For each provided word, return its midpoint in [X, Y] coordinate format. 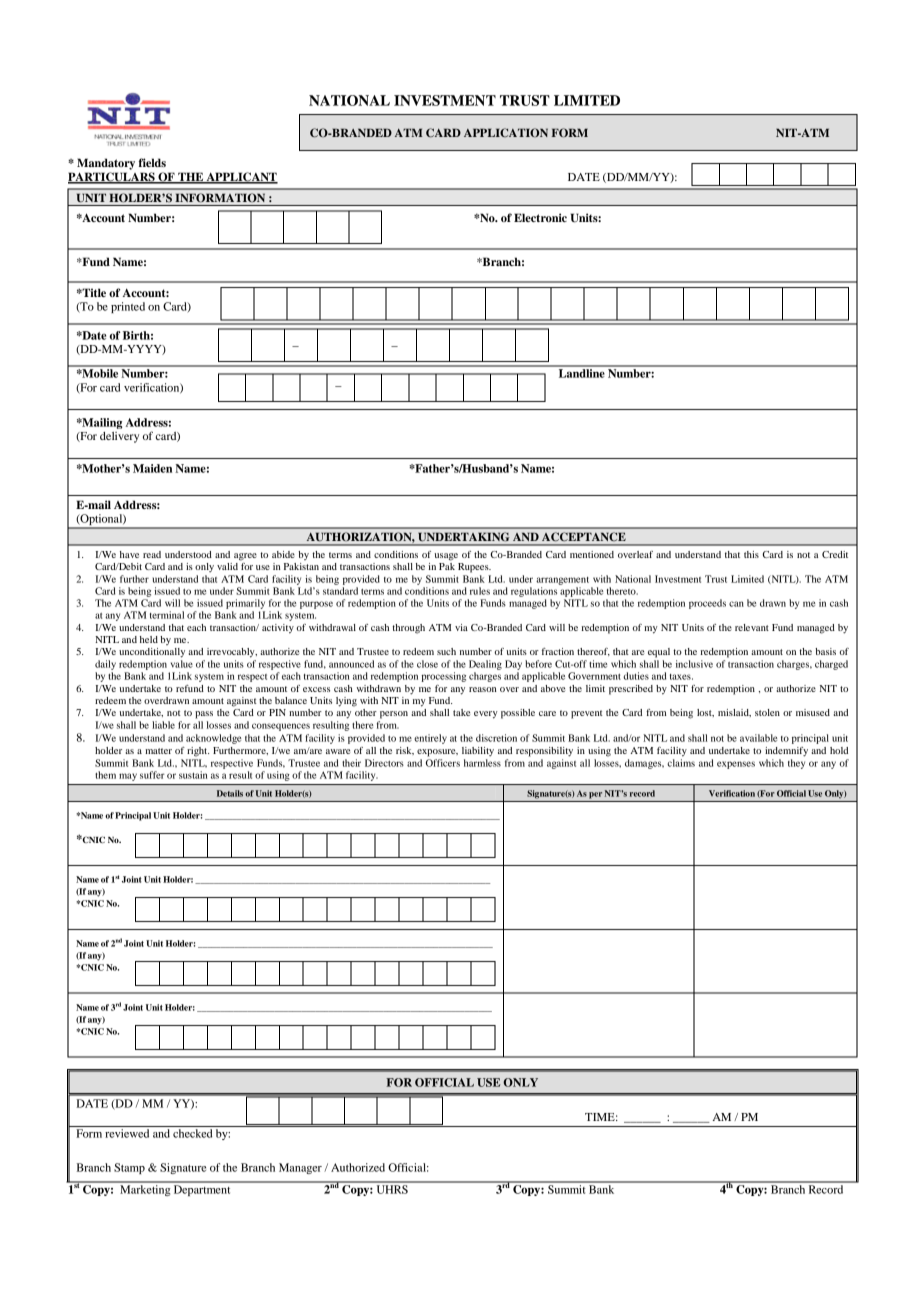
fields [152, 162]
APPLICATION [506, 132]
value [182, 664]
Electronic [540, 217]
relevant [752, 627]
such [446, 651]
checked [192, 1133]
